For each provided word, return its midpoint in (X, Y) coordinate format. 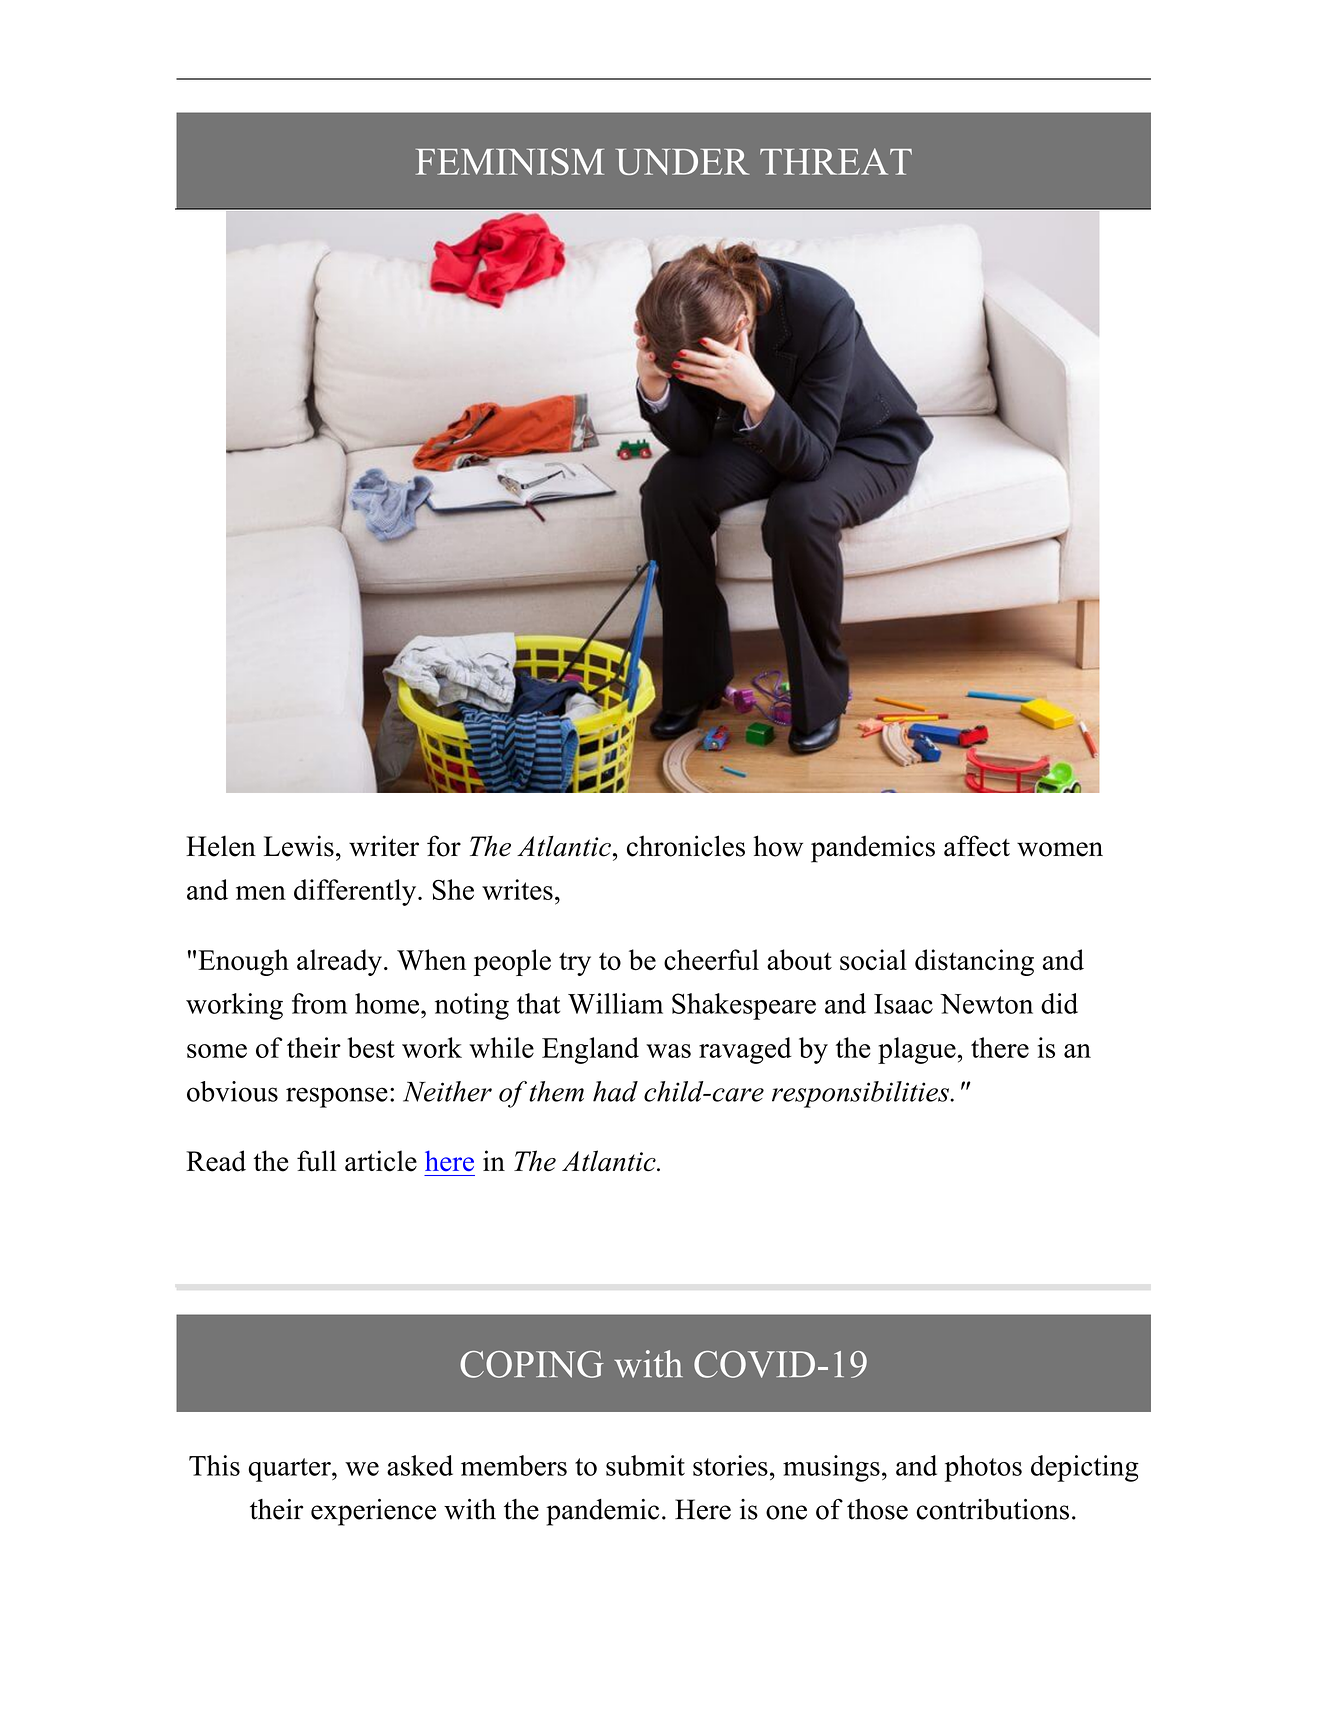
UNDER (683, 162)
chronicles (686, 846)
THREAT (836, 161)
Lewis (299, 846)
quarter (290, 1470)
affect (977, 846)
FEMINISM (510, 161)
